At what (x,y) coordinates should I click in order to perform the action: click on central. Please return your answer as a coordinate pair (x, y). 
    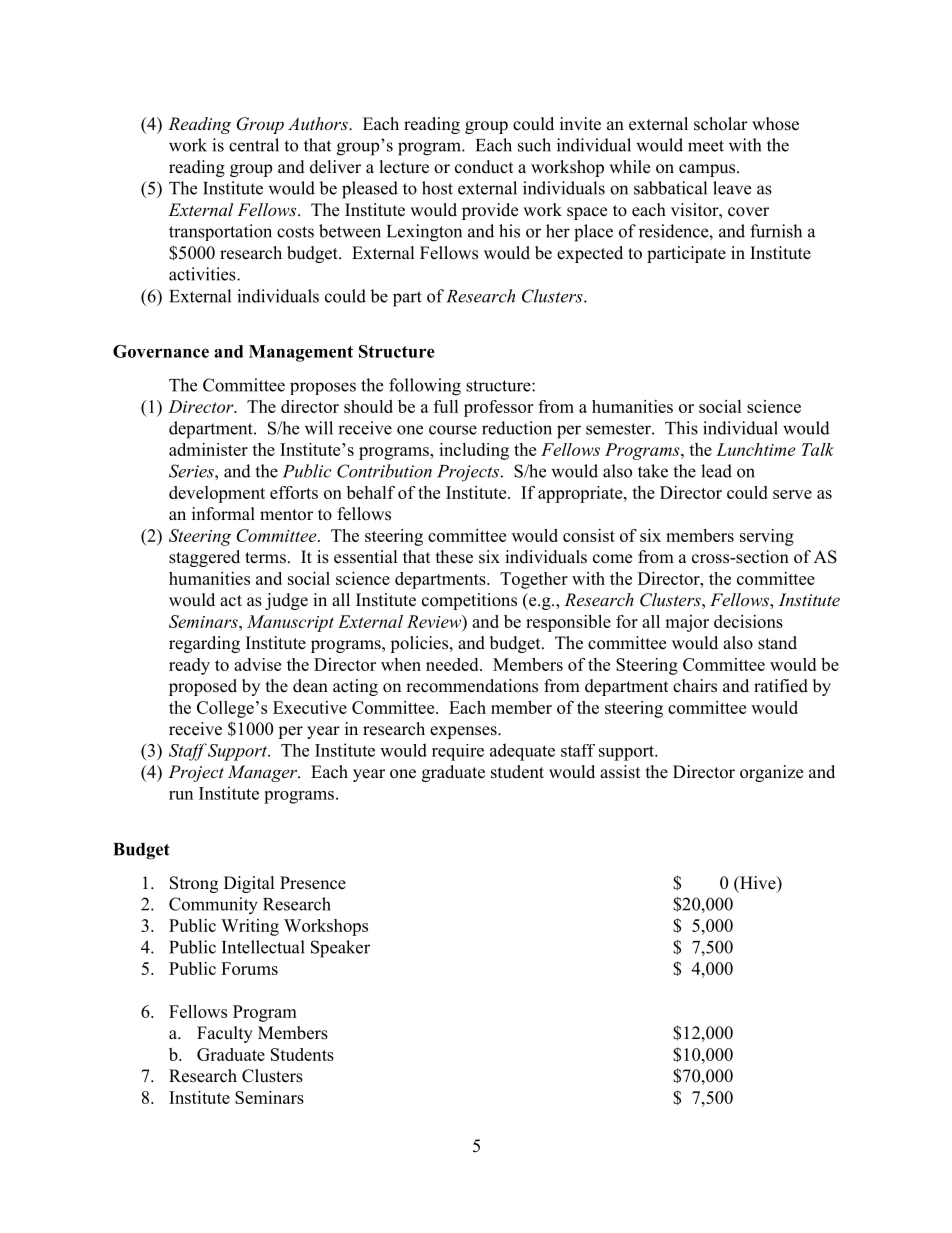
    Looking at the image, I should click on (254, 145).
